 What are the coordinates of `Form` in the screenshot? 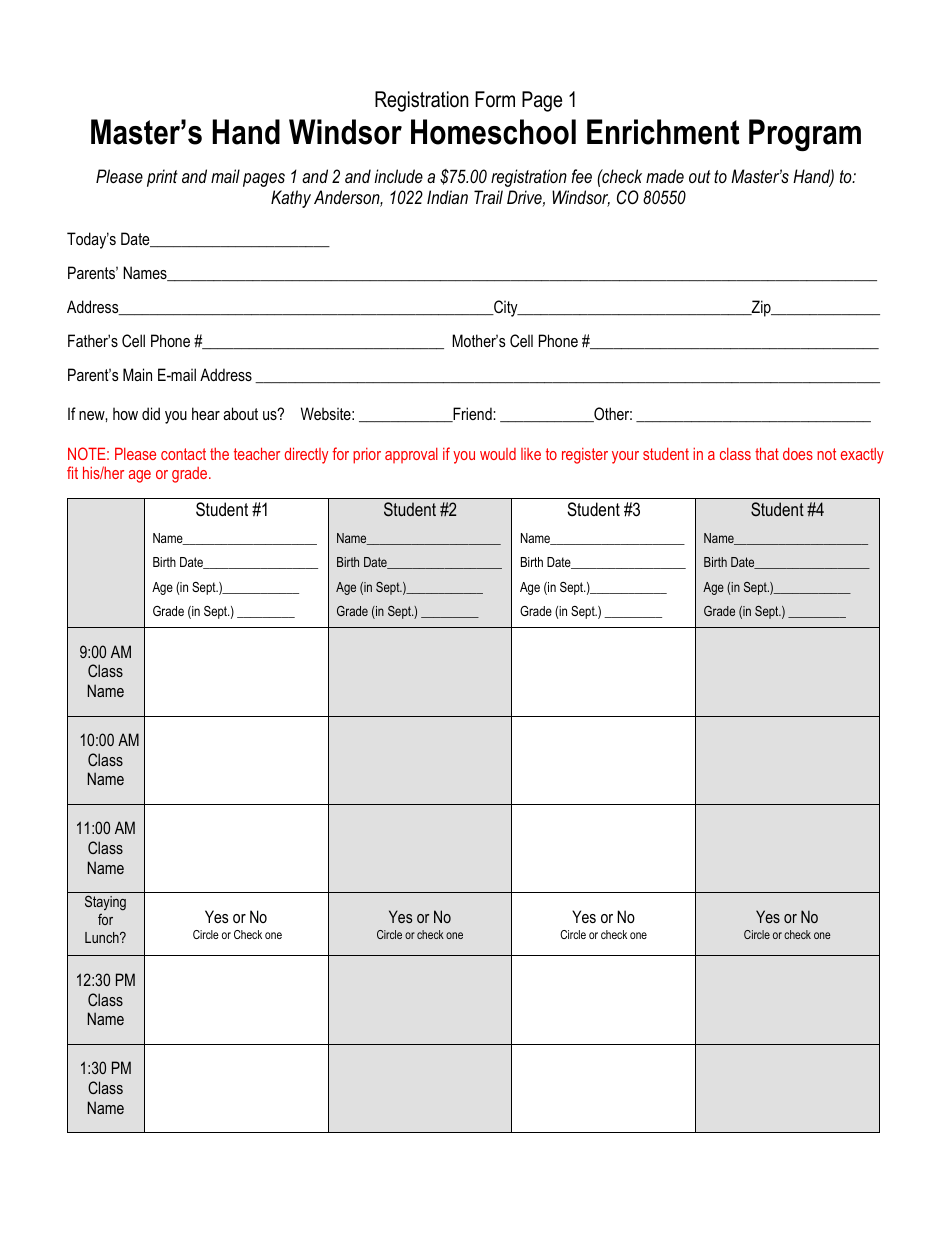 It's located at (495, 99).
